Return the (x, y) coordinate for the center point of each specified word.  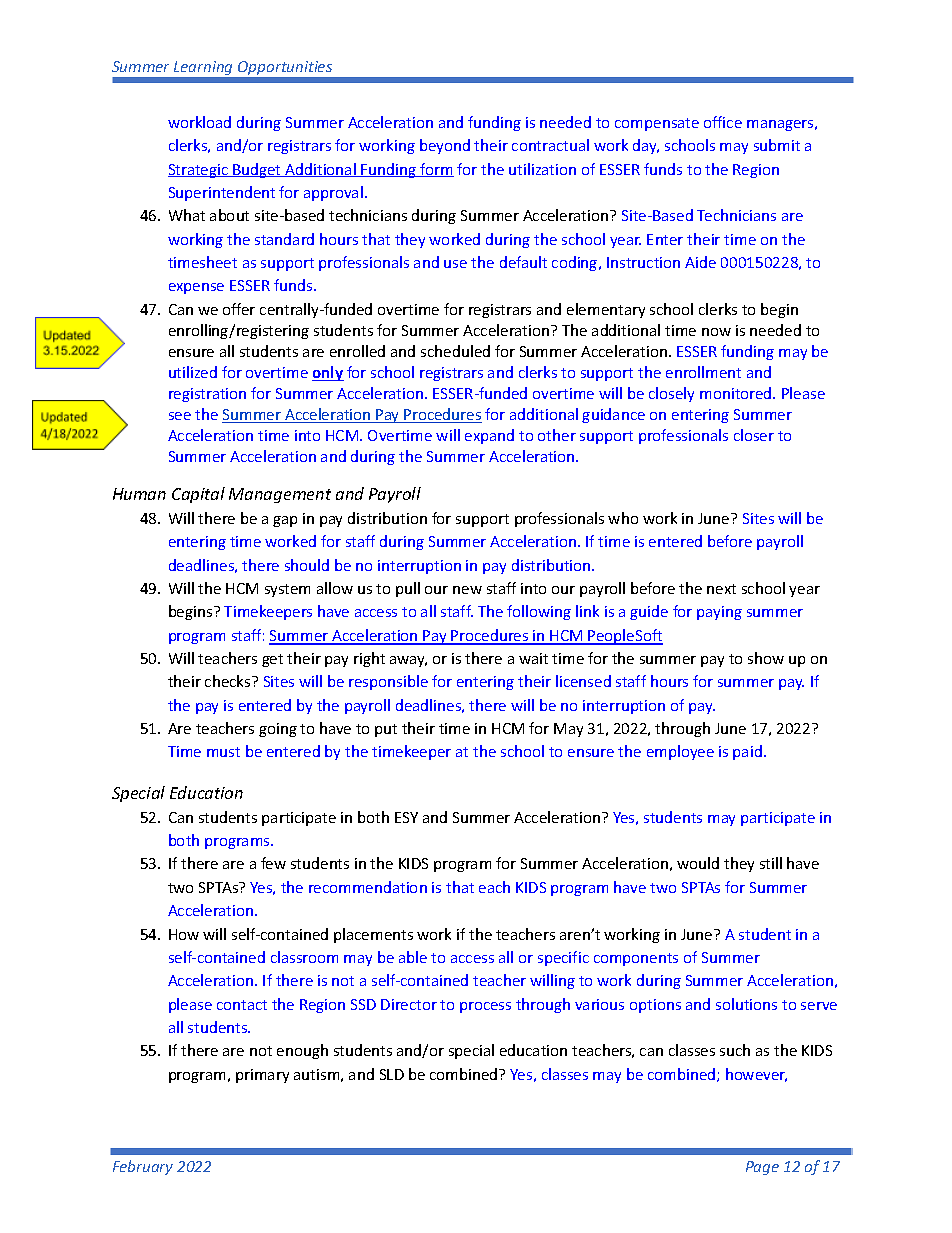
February (143, 1167)
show (766, 658)
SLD (392, 1074)
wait (533, 658)
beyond (445, 146)
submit (777, 145)
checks (229, 681)
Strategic (199, 171)
